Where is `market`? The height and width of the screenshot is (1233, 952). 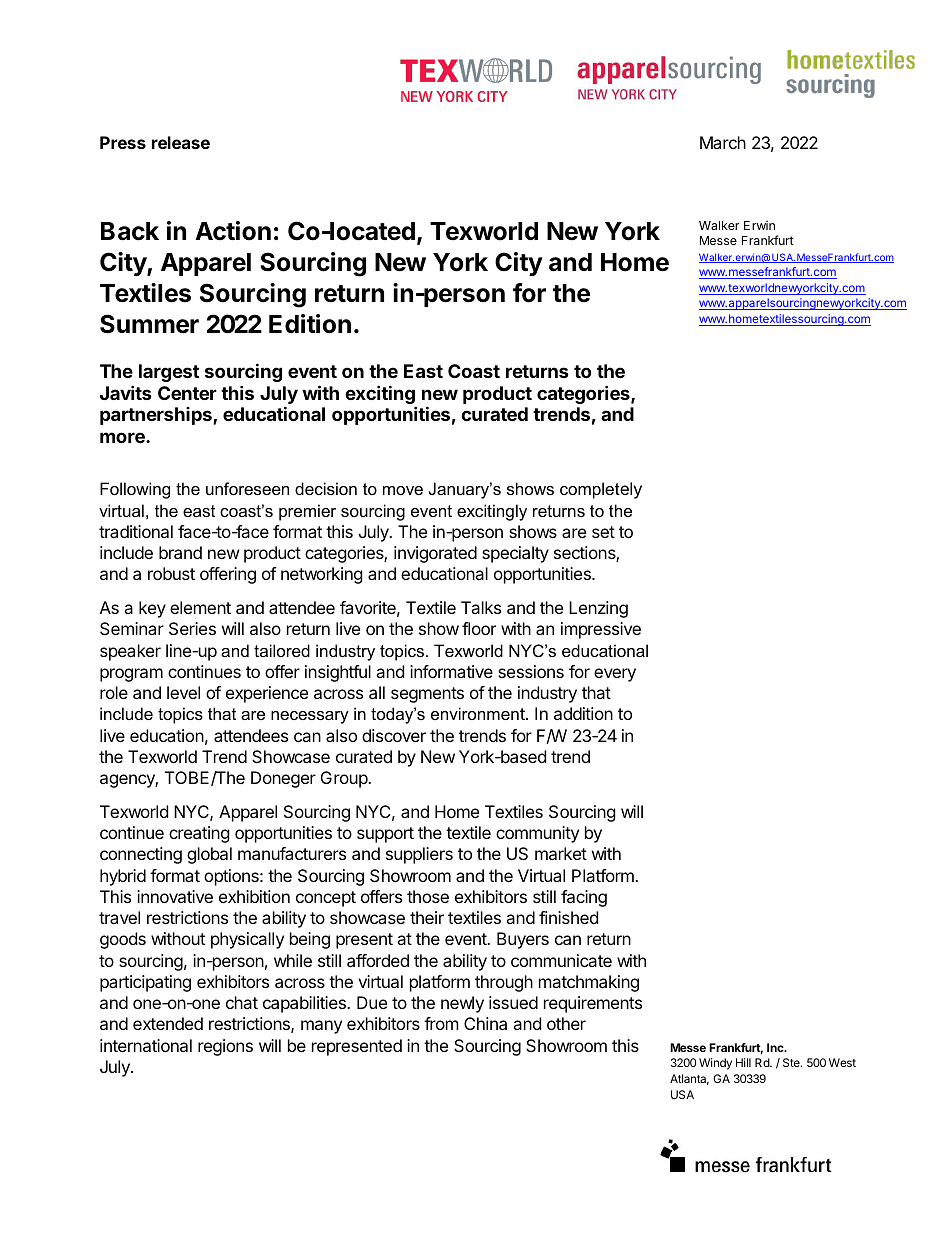
market is located at coordinates (561, 853).
